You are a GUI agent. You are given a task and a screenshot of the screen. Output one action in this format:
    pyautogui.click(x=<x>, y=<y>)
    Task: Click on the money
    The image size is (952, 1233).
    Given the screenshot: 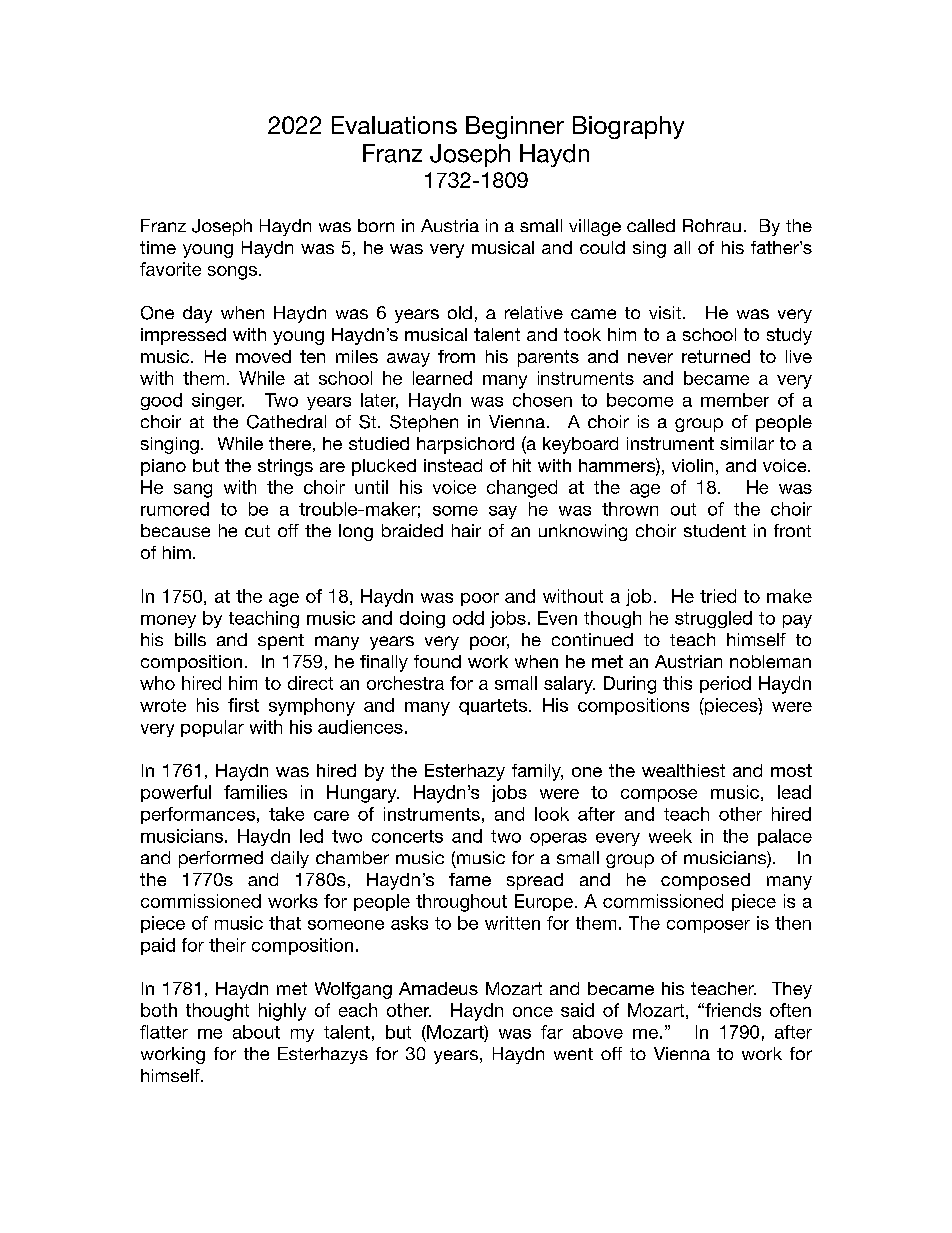 What is the action you would take?
    pyautogui.click(x=168, y=621)
